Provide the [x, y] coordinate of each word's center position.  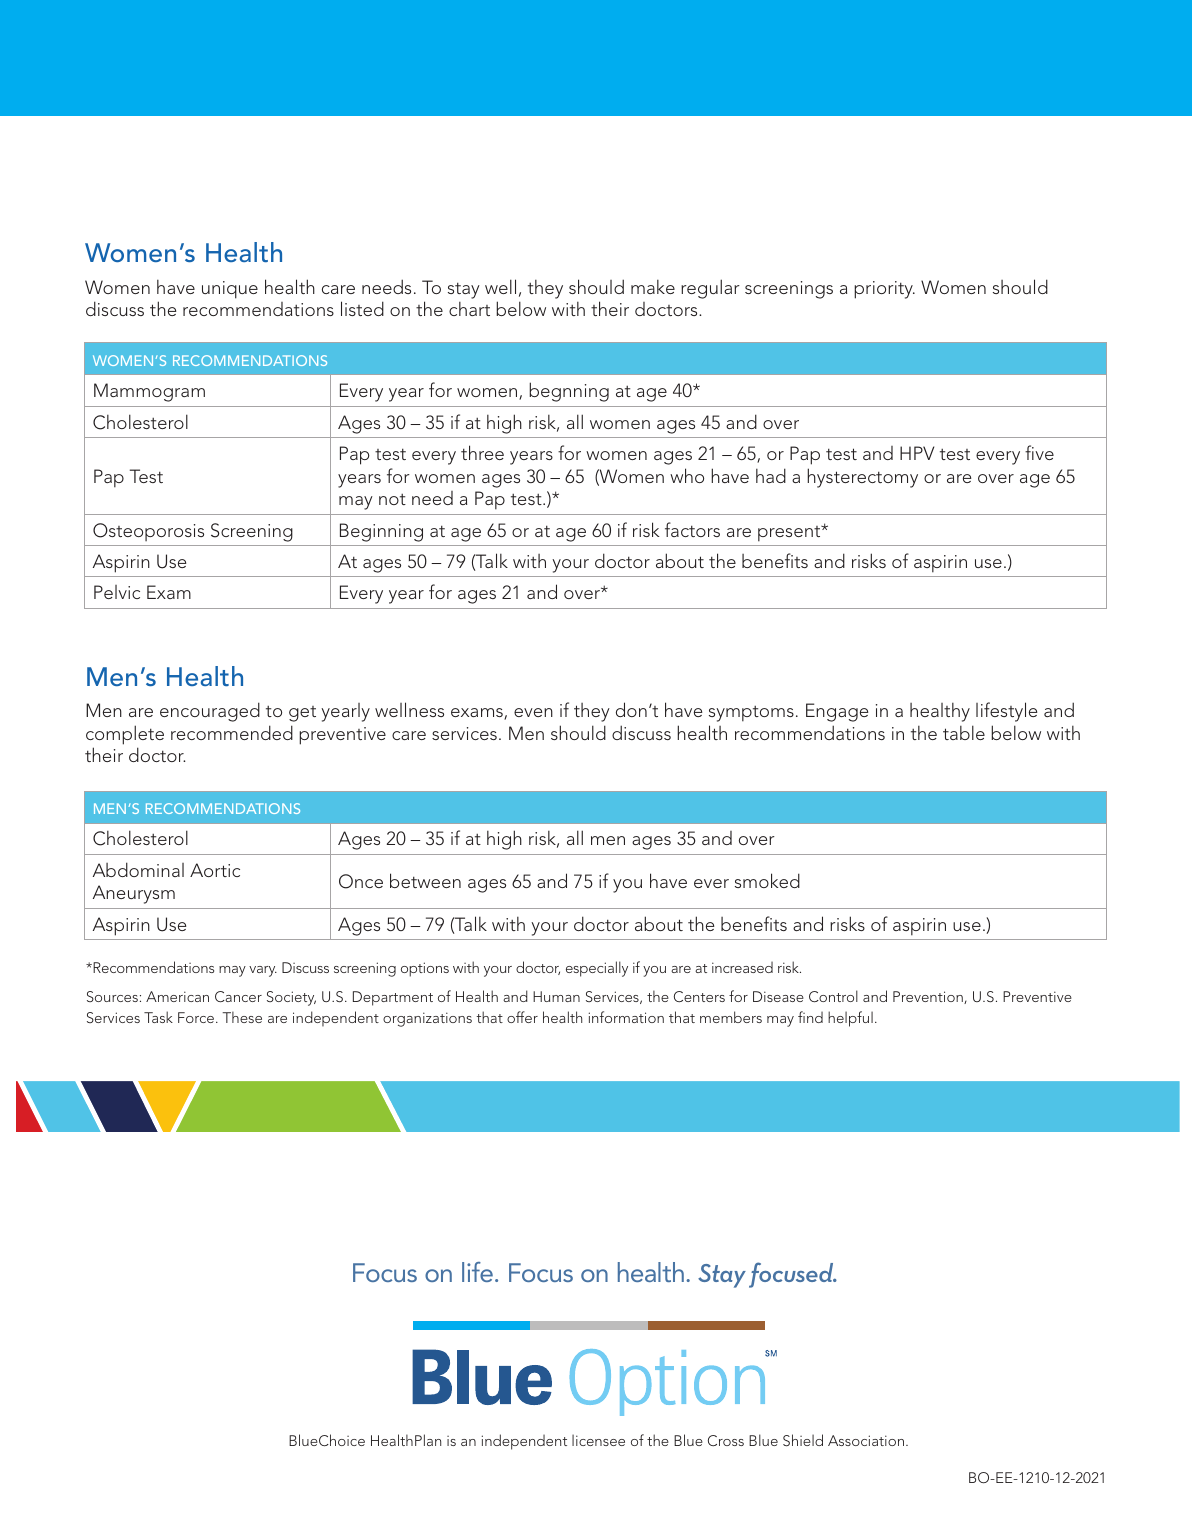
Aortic [215, 870]
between [425, 880]
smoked [767, 880]
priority [884, 290]
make [653, 287]
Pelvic [117, 592]
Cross [726, 1440]
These [242, 1017]
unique [230, 290]
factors [692, 529]
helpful [850, 1019]
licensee [598, 1440]
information [626, 1017]
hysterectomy [862, 478]
